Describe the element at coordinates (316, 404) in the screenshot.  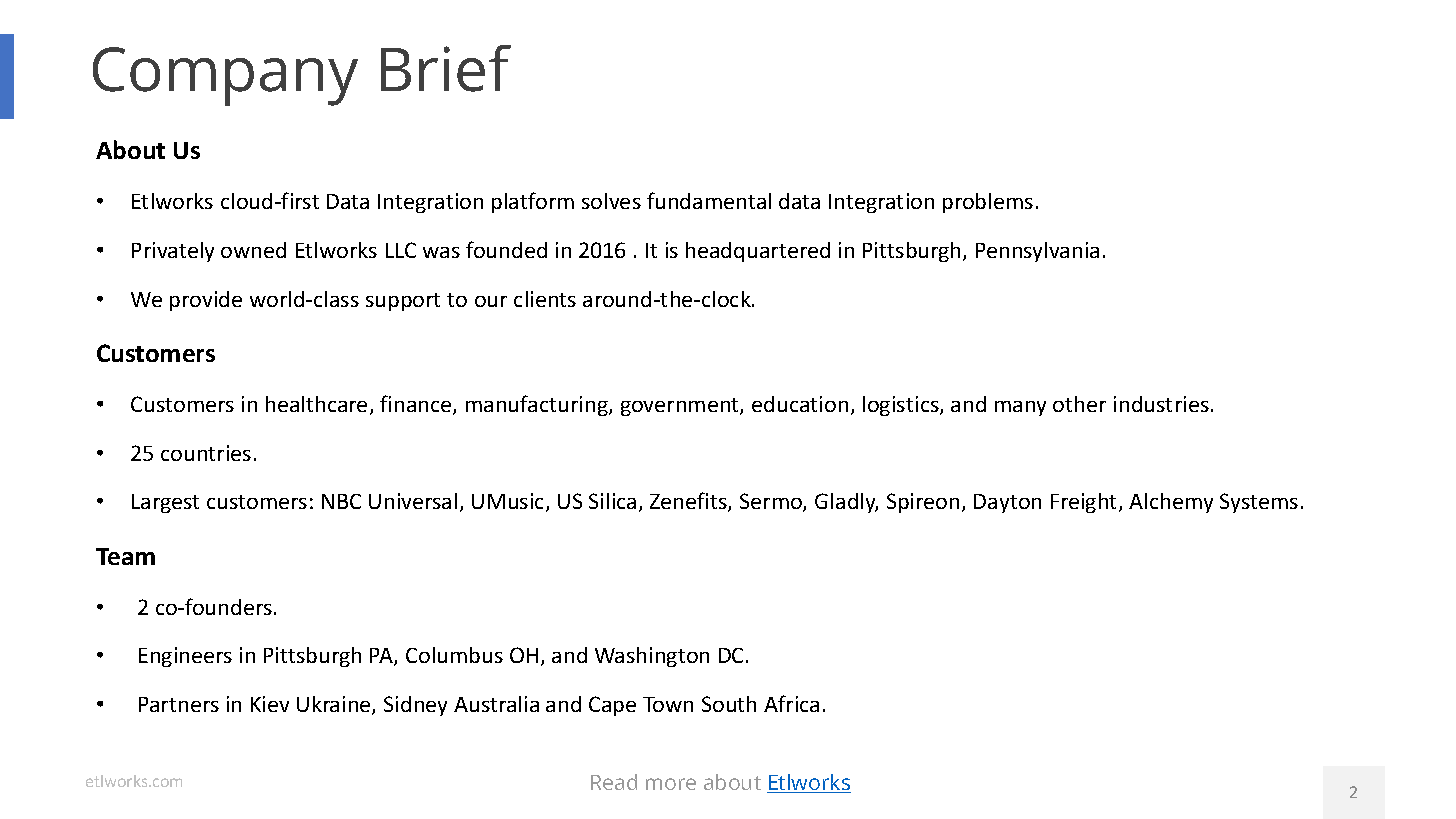
I see `healthcare` at that location.
